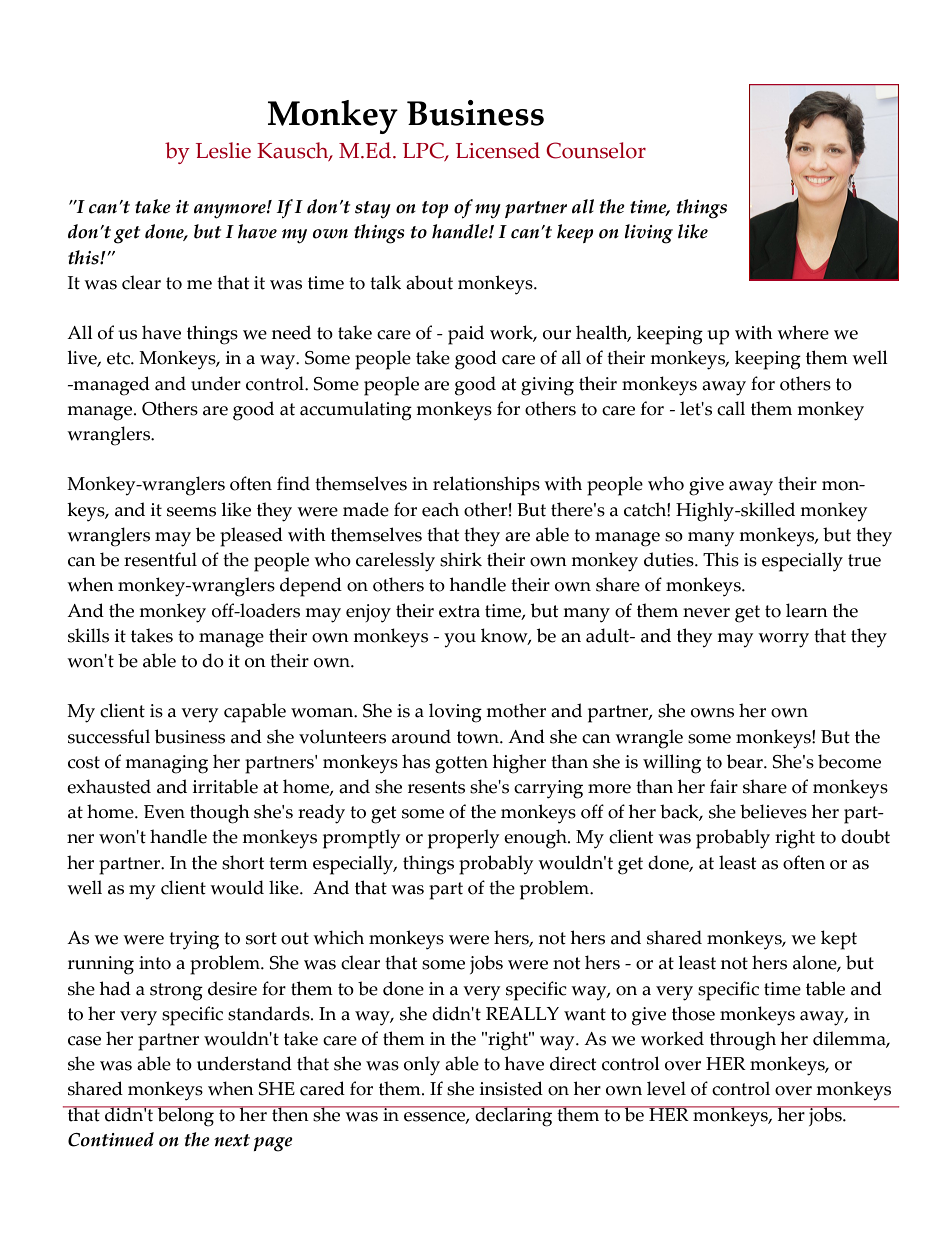 This screenshot has height=1233, width=952. I want to click on Licensed, so click(498, 150).
